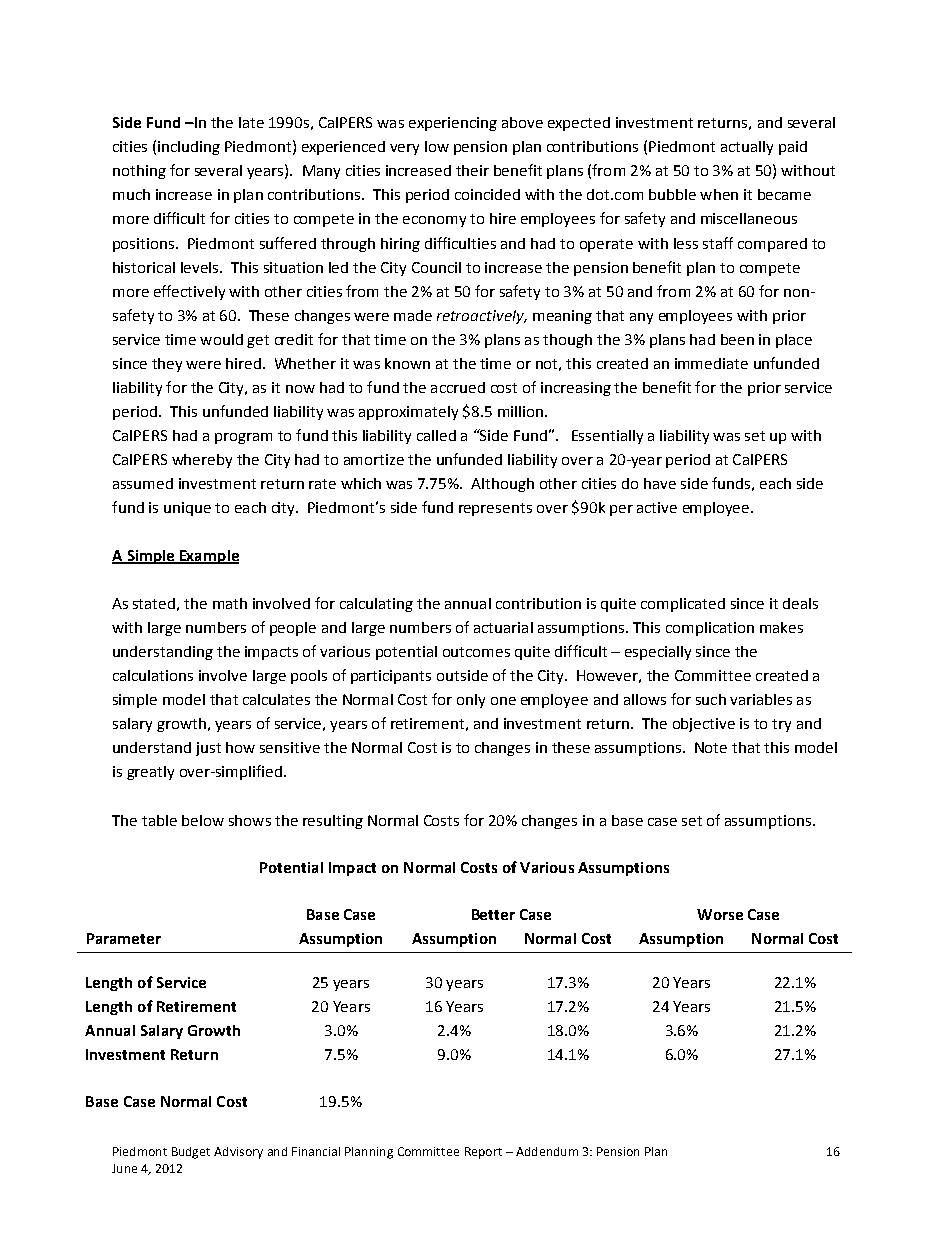  I want to click on resulting, so click(333, 822).
